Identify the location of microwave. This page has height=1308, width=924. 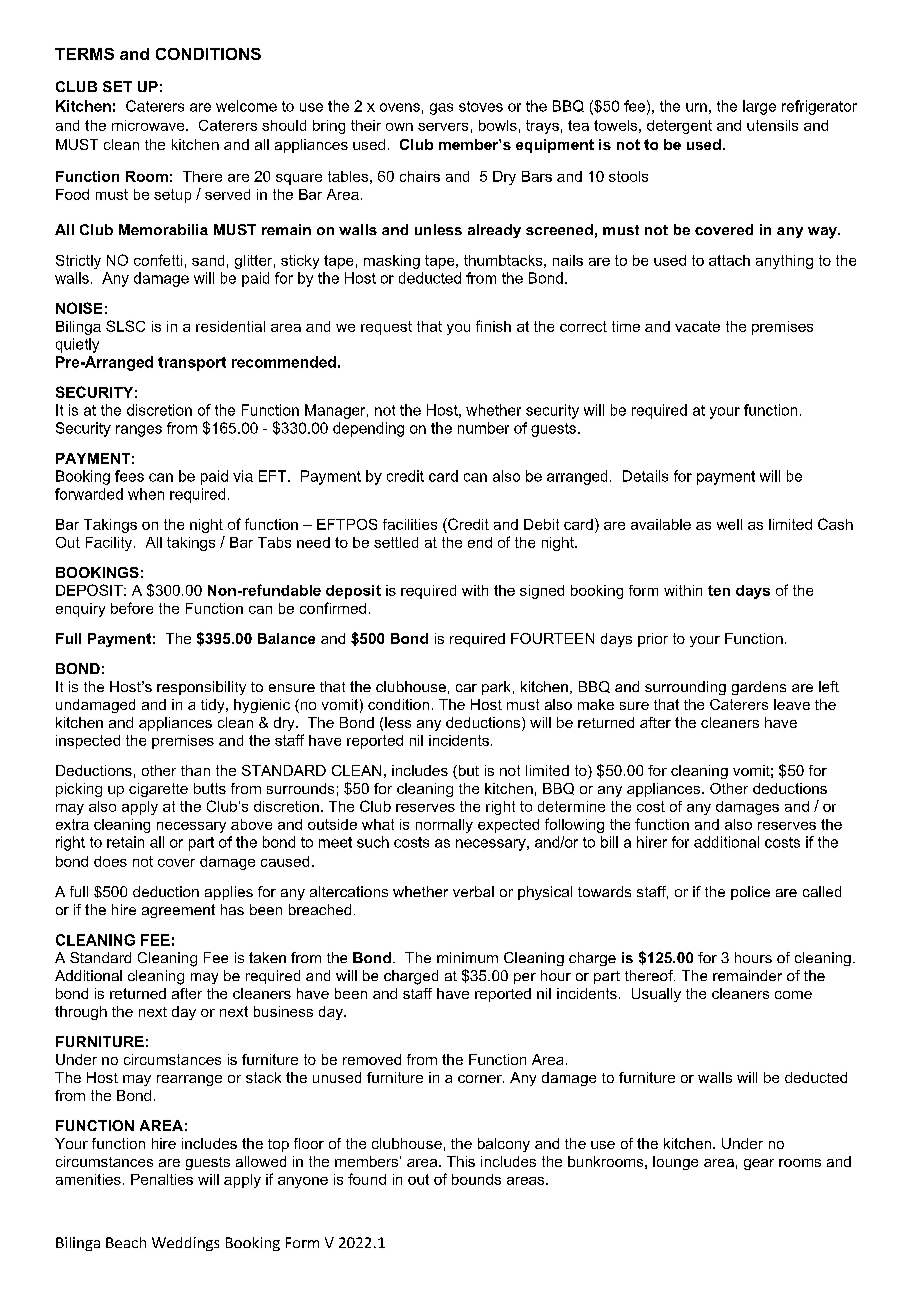
(149, 125).
